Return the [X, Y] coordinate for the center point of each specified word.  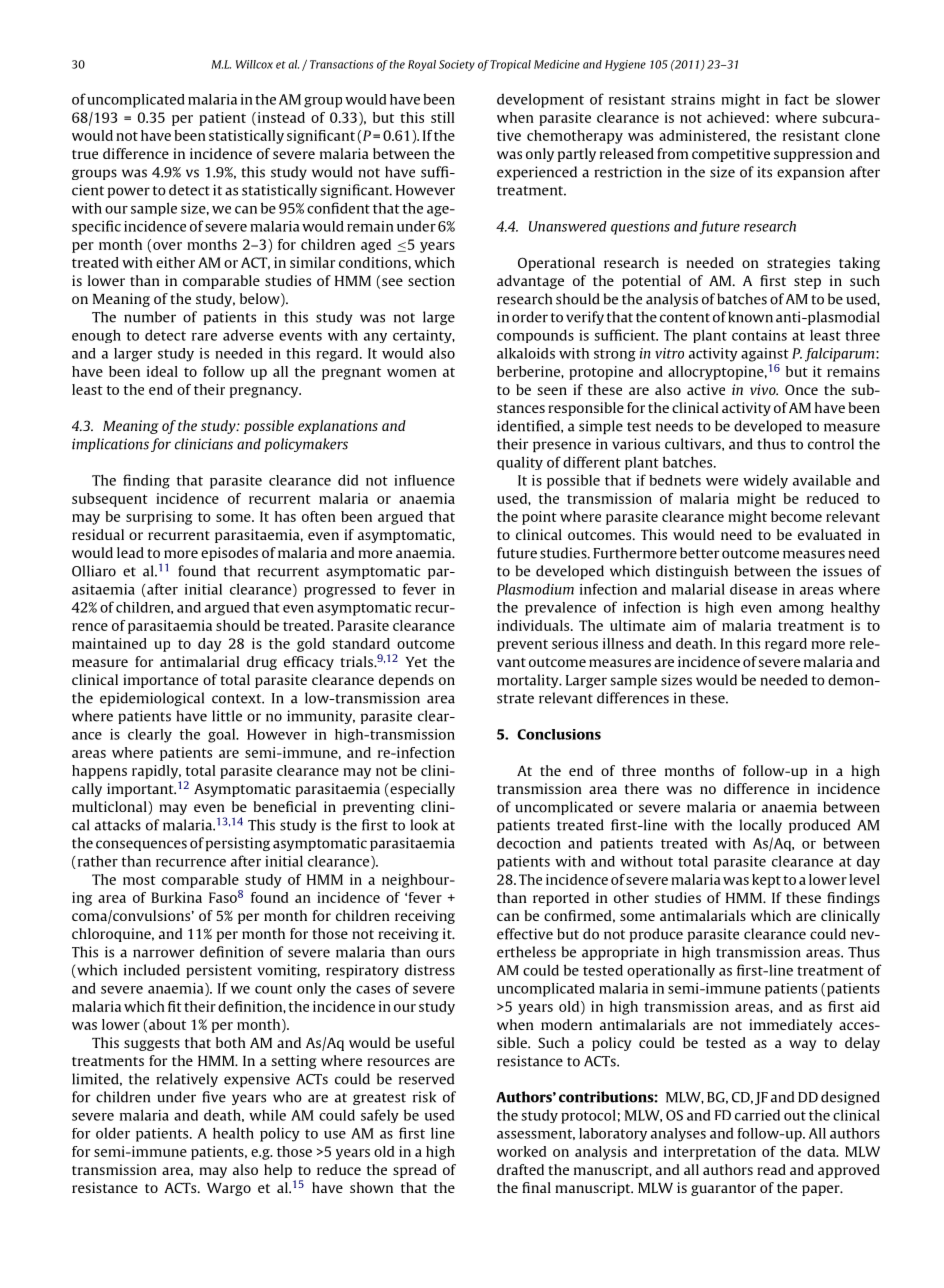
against [765, 355]
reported [561, 899]
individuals [534, 625]
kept [766, 881]
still [442, 117]
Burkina [176, 897]
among [801, 610]
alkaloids [526, 353]
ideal [162, 371]
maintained [109, 643]
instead [280, 118]
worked [521, 1151]
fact [797, 99]
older [113, 1133]
